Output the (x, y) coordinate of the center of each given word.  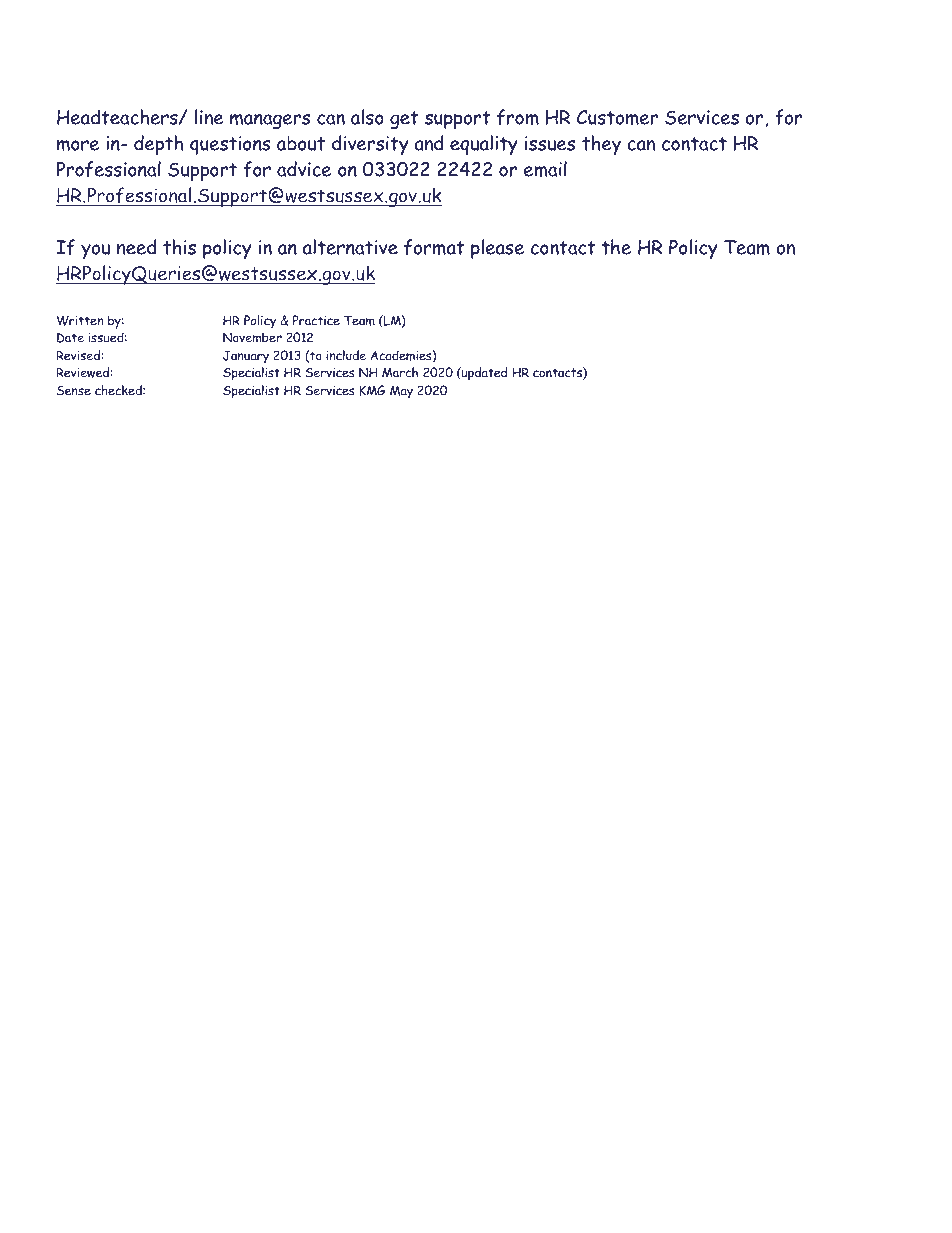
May (401, 392)
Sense (74, 391)
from (518, 117)
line (209, 117)
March (400, 372)
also (367, 117)
